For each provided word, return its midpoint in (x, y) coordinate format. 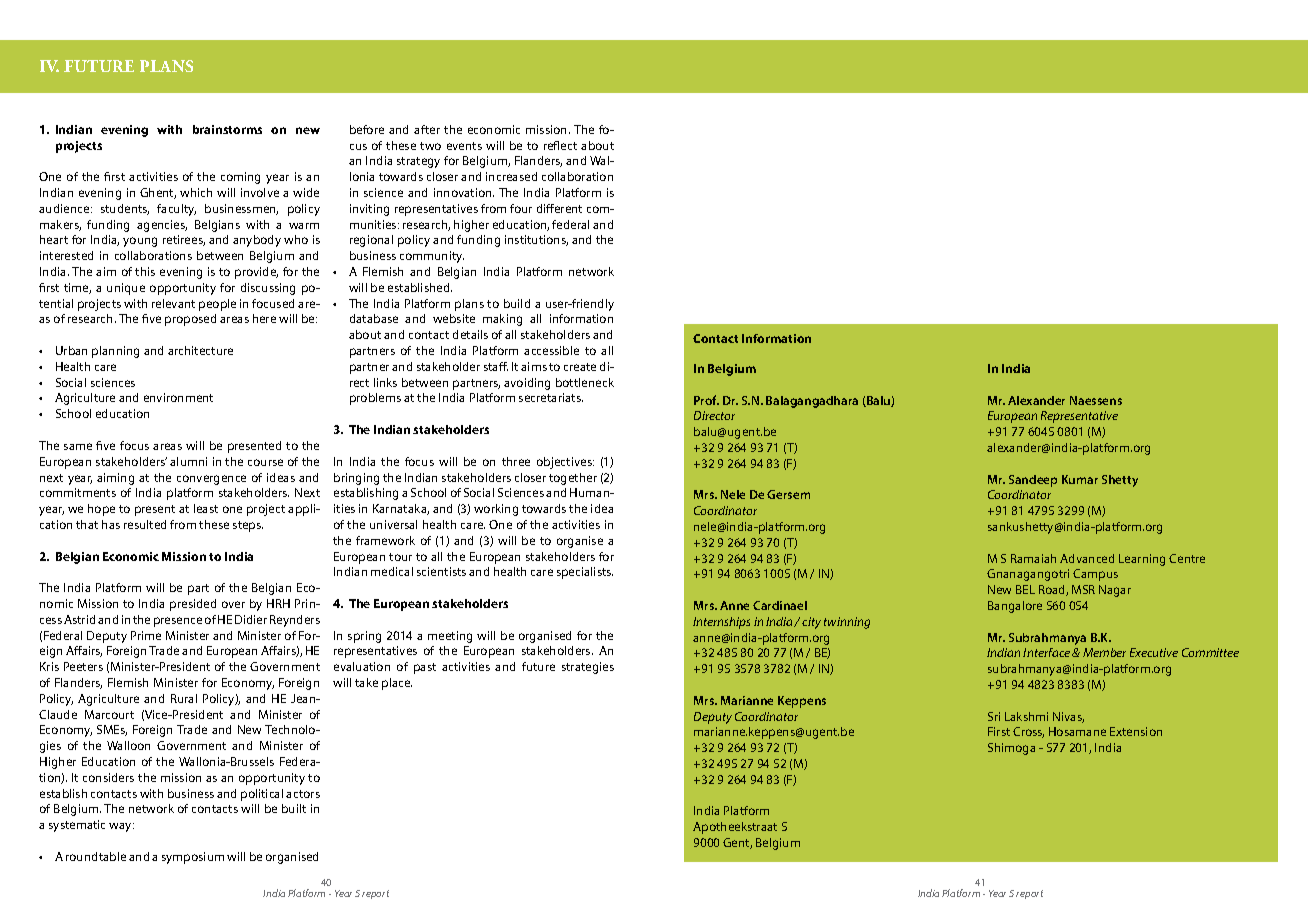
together (573, 479)
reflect (560, 145)
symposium (193, 858)
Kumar (1080, 479)
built (294, 808)
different (559, 208)
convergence (211, 480)
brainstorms (227, 129)
